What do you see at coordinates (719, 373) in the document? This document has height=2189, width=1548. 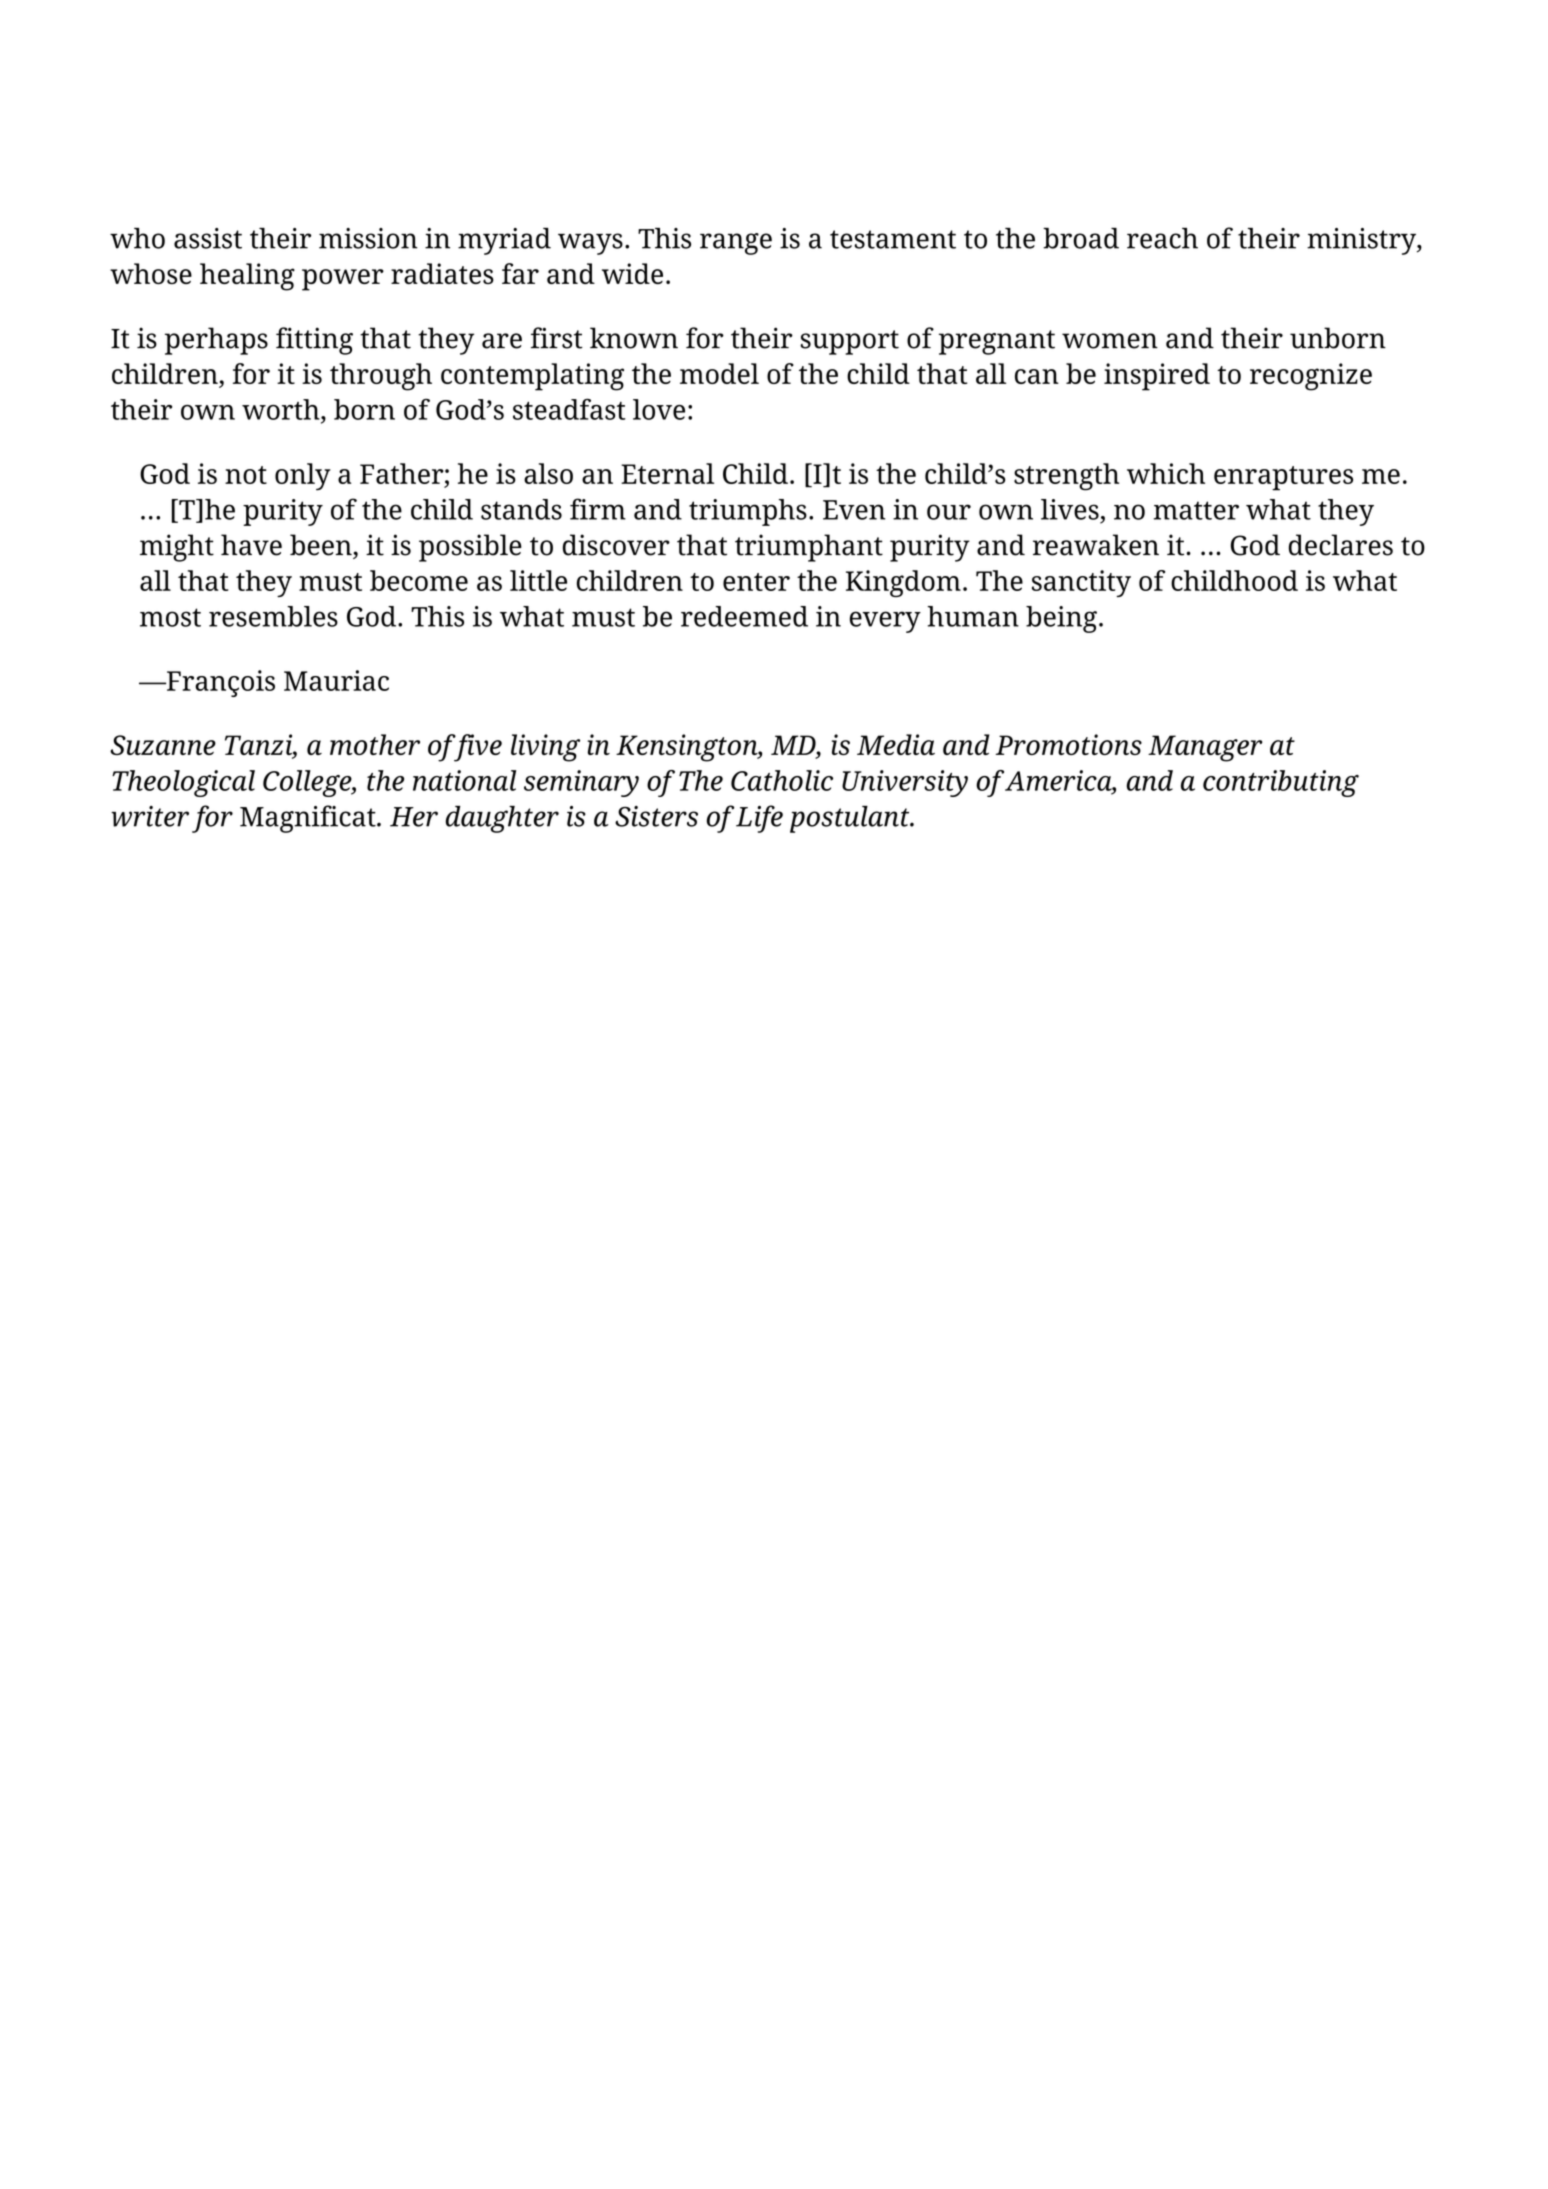 I see `model` at bounding box center [719, 373].
